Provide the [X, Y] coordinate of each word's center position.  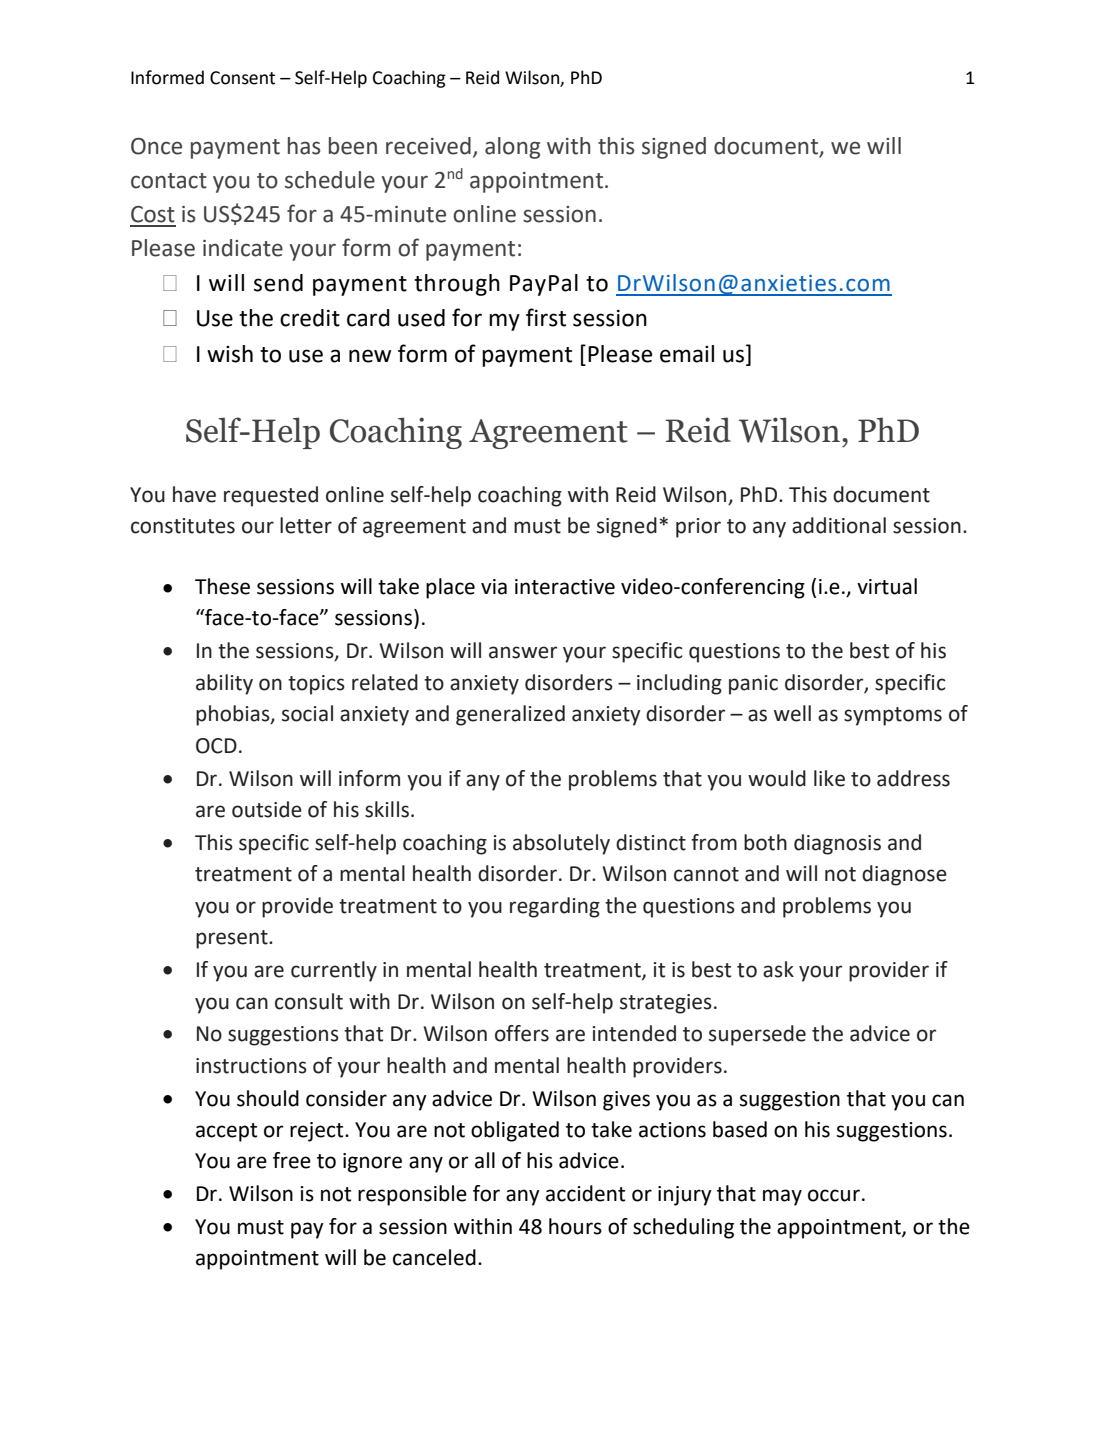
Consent [242, 78]
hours [575, 1226]
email [687, 354]
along [512, 148]
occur [834, 1195]
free [292, 1160]
